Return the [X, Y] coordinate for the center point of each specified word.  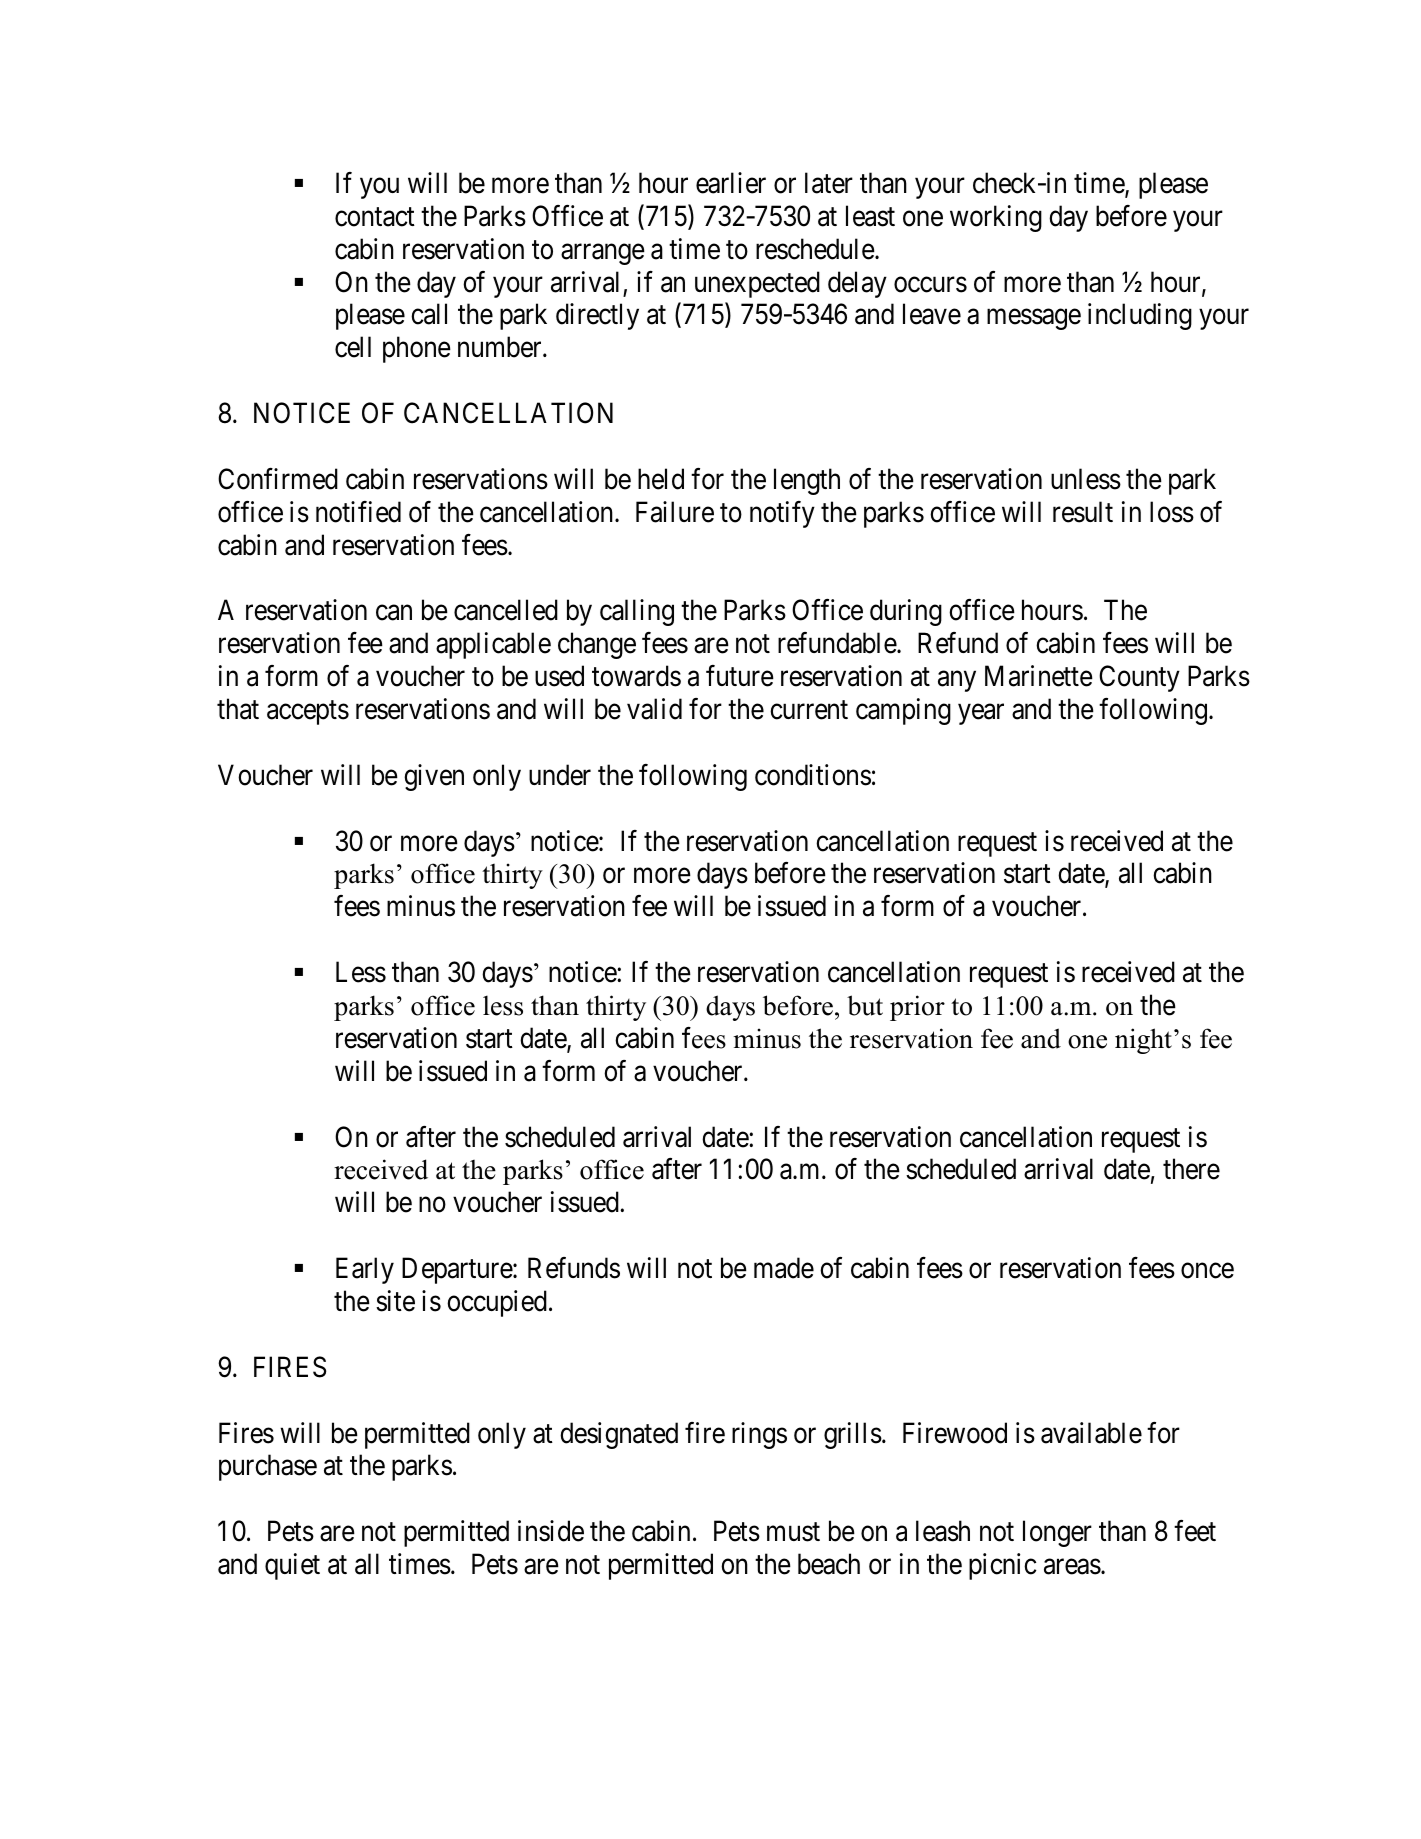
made [784, 1268]
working [996, 218]
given [434, 777]
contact [375, 217]
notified [358, 512]
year [981, 714]
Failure [675, 512]
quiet [292, 1566]
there [1191, 1169]
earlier [731, 183]
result [1083, 512]
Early [365, 1270]
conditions [813, 775]
